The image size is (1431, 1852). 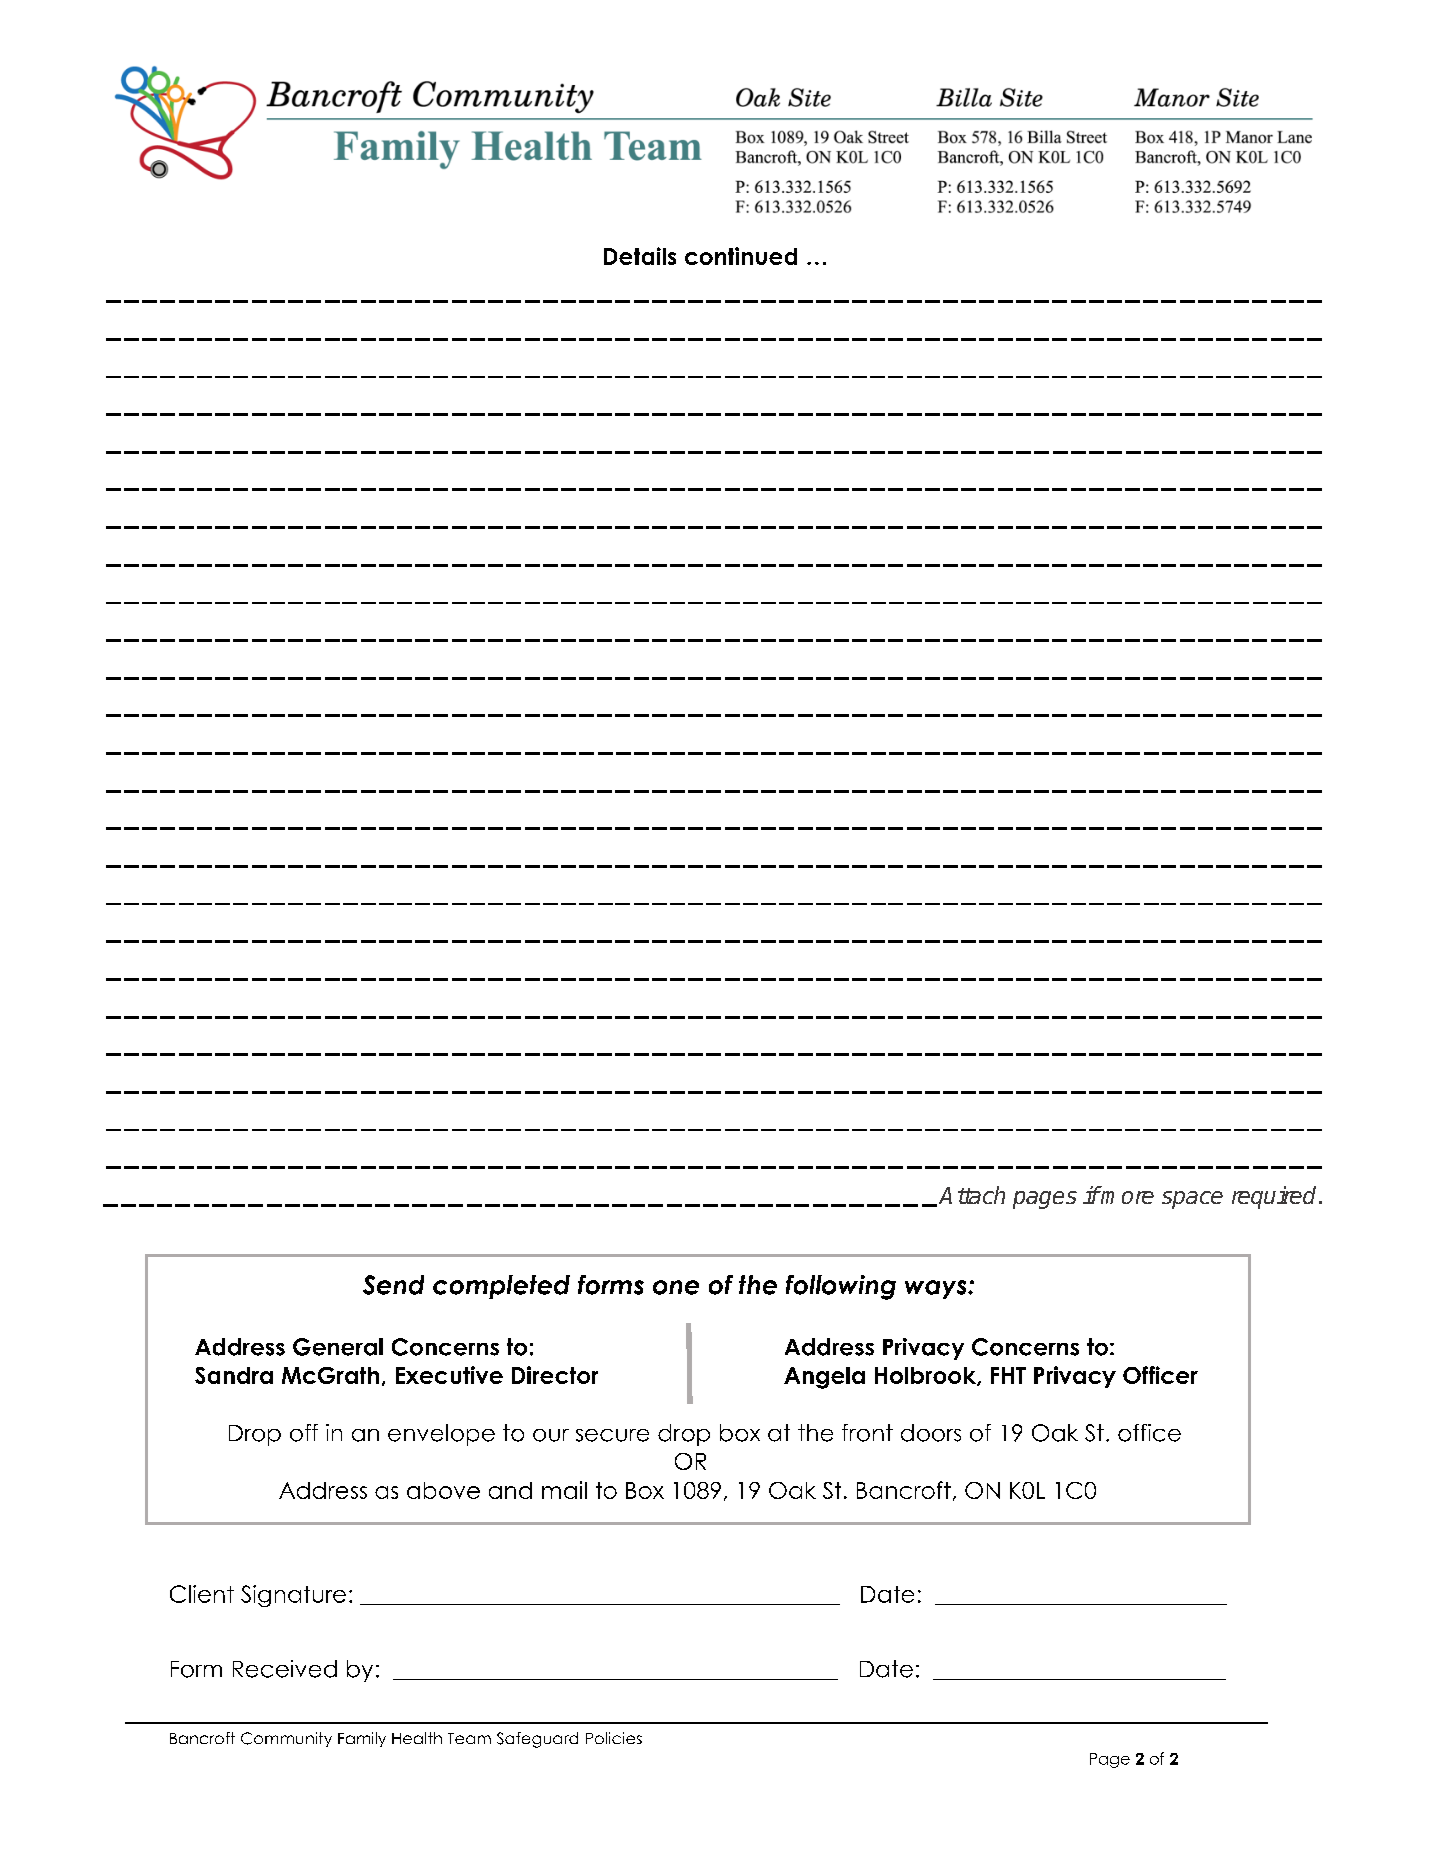 I want to click on more, so click(x=1127, y=1197).
